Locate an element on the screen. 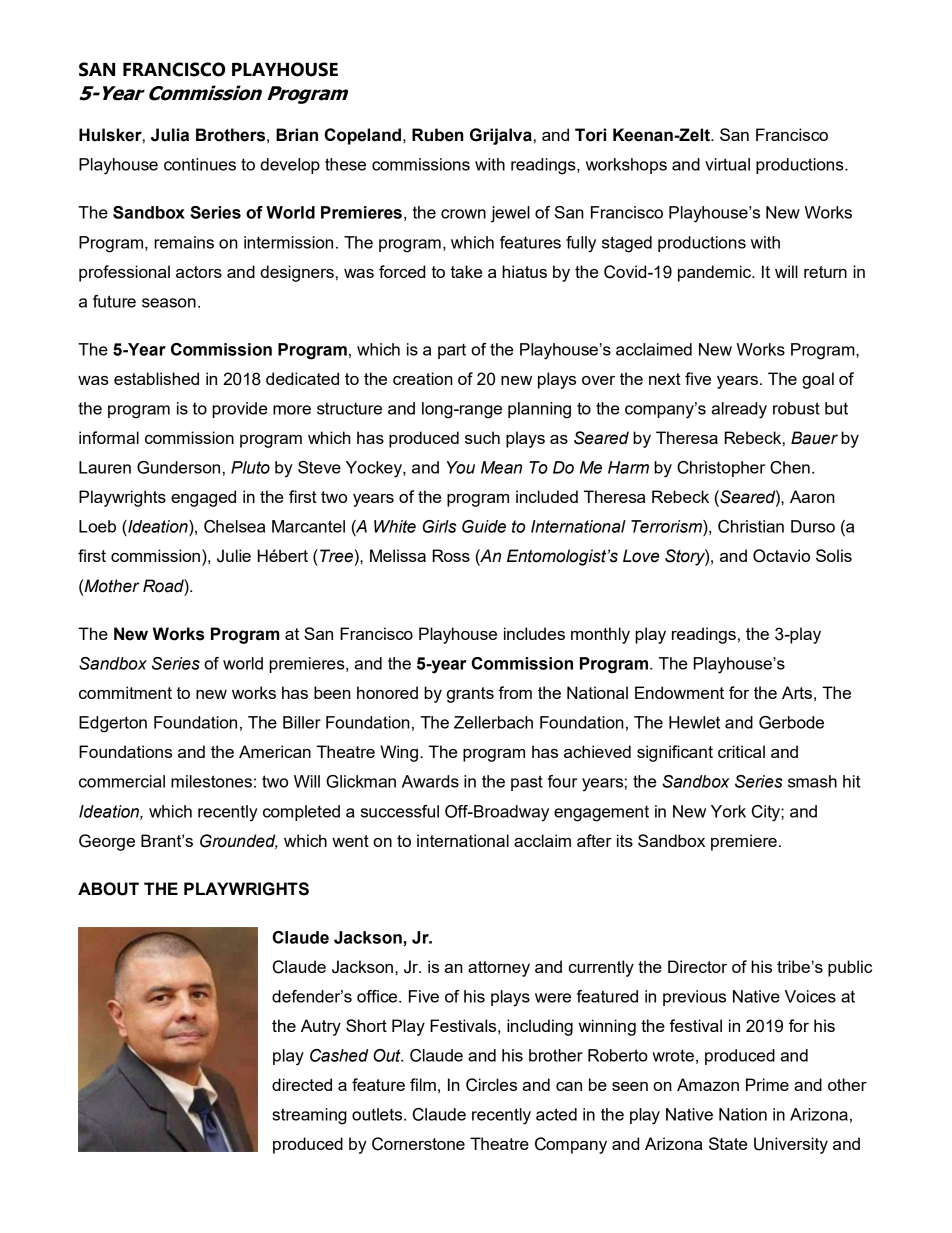  Circles is located at coordinates (491, 1085).
